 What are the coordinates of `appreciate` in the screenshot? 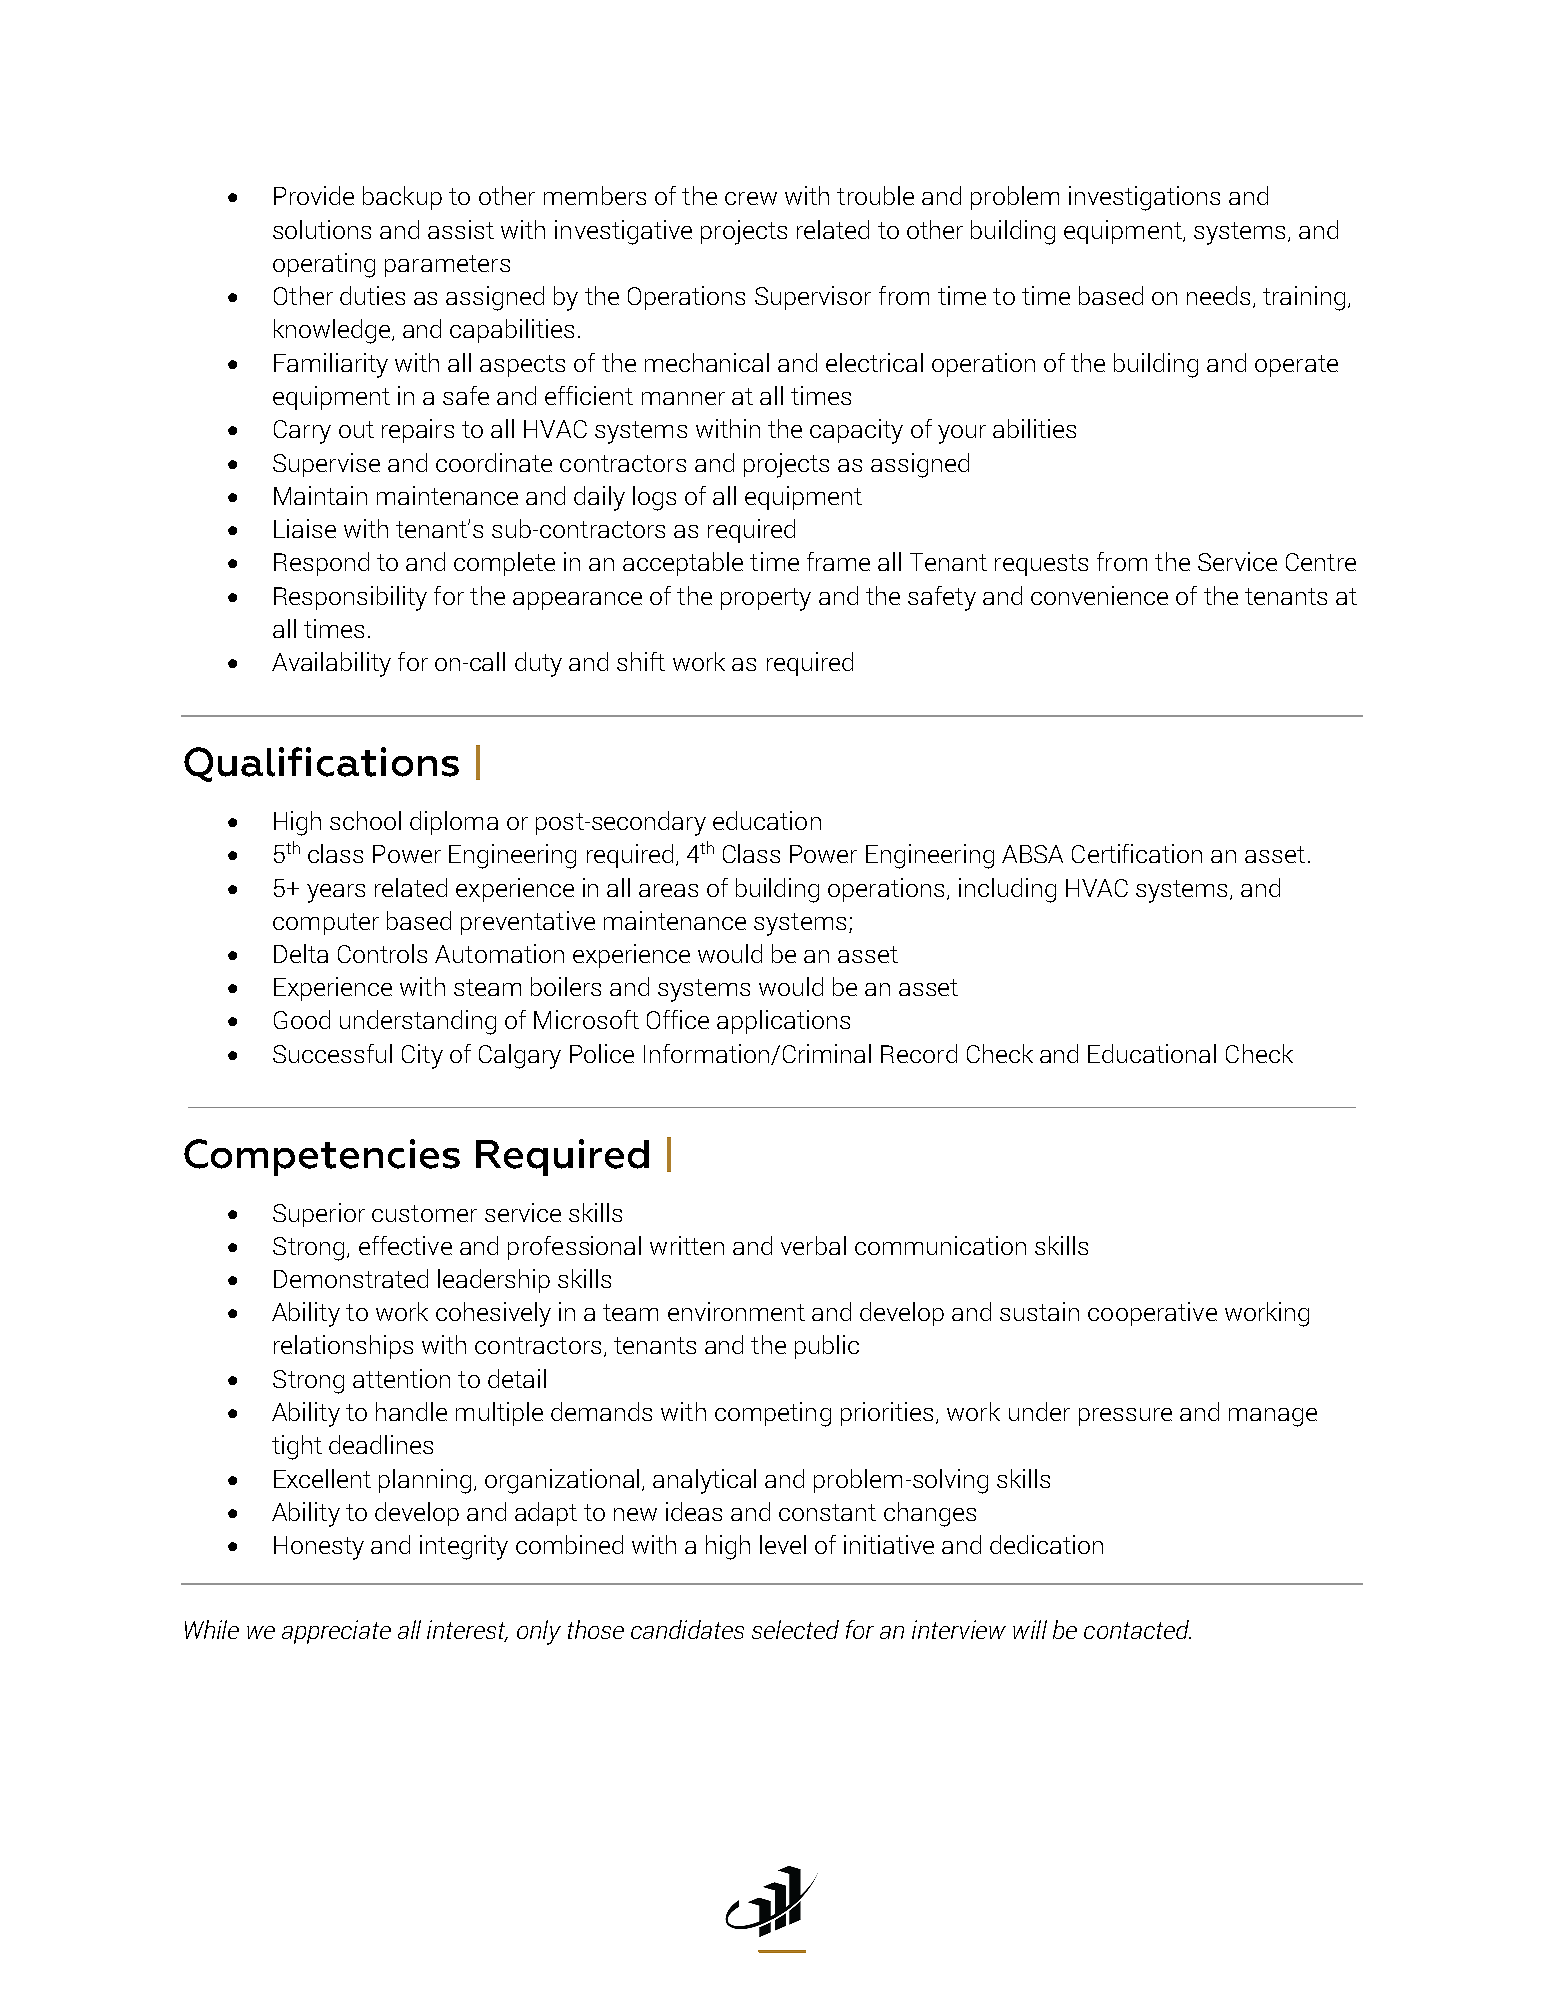 It's located at (336, 1632).
